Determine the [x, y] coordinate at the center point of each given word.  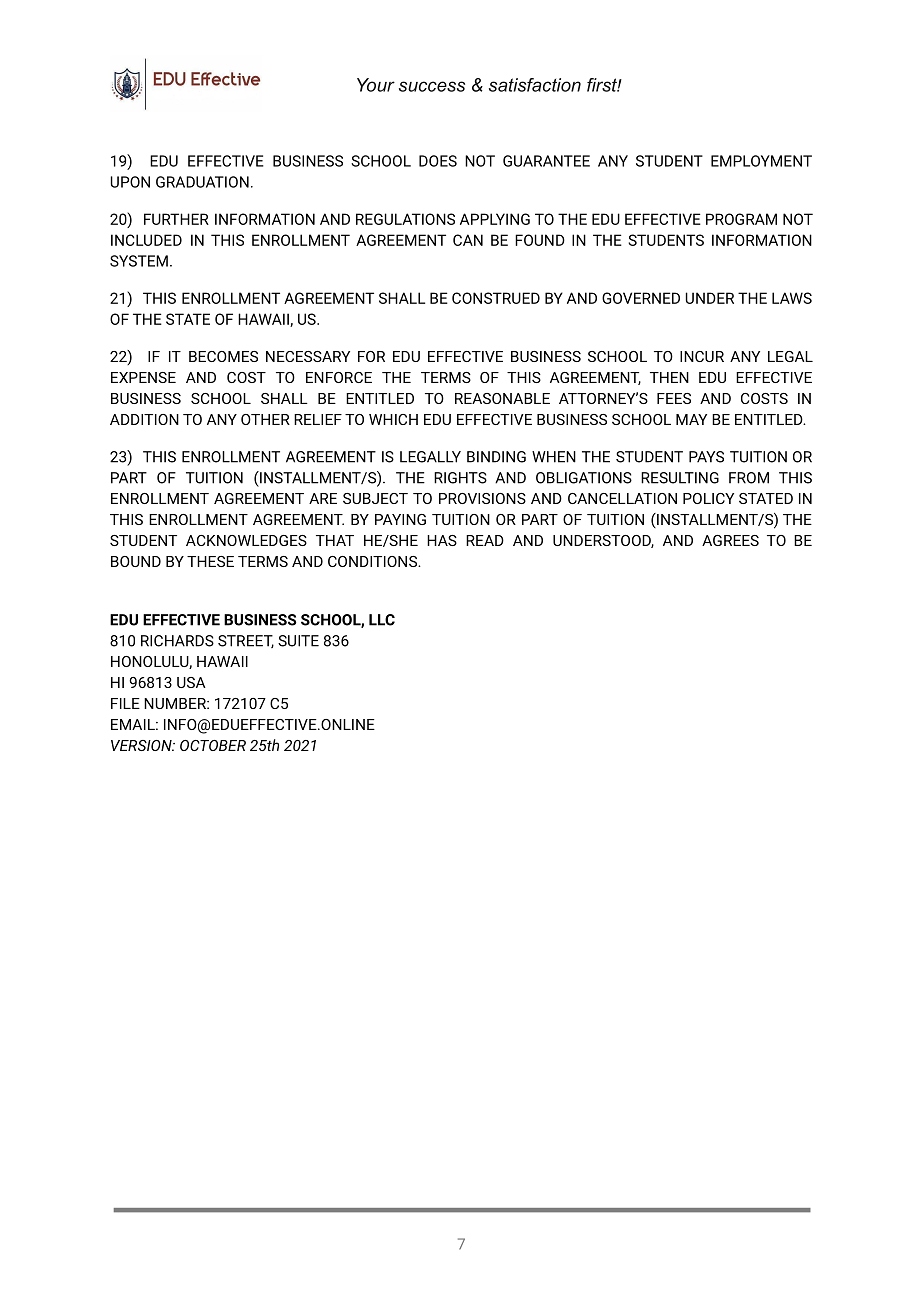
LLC [382, 620]
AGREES [730, 540]
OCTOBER [213, 745]
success [432, 86]
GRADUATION [202, 182]
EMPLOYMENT [761, 161]
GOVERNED [641, 298]
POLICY [708, 498]
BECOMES [223, 356]
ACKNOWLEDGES [246, 540]
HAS [442, 540]
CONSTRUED [496, 298]
